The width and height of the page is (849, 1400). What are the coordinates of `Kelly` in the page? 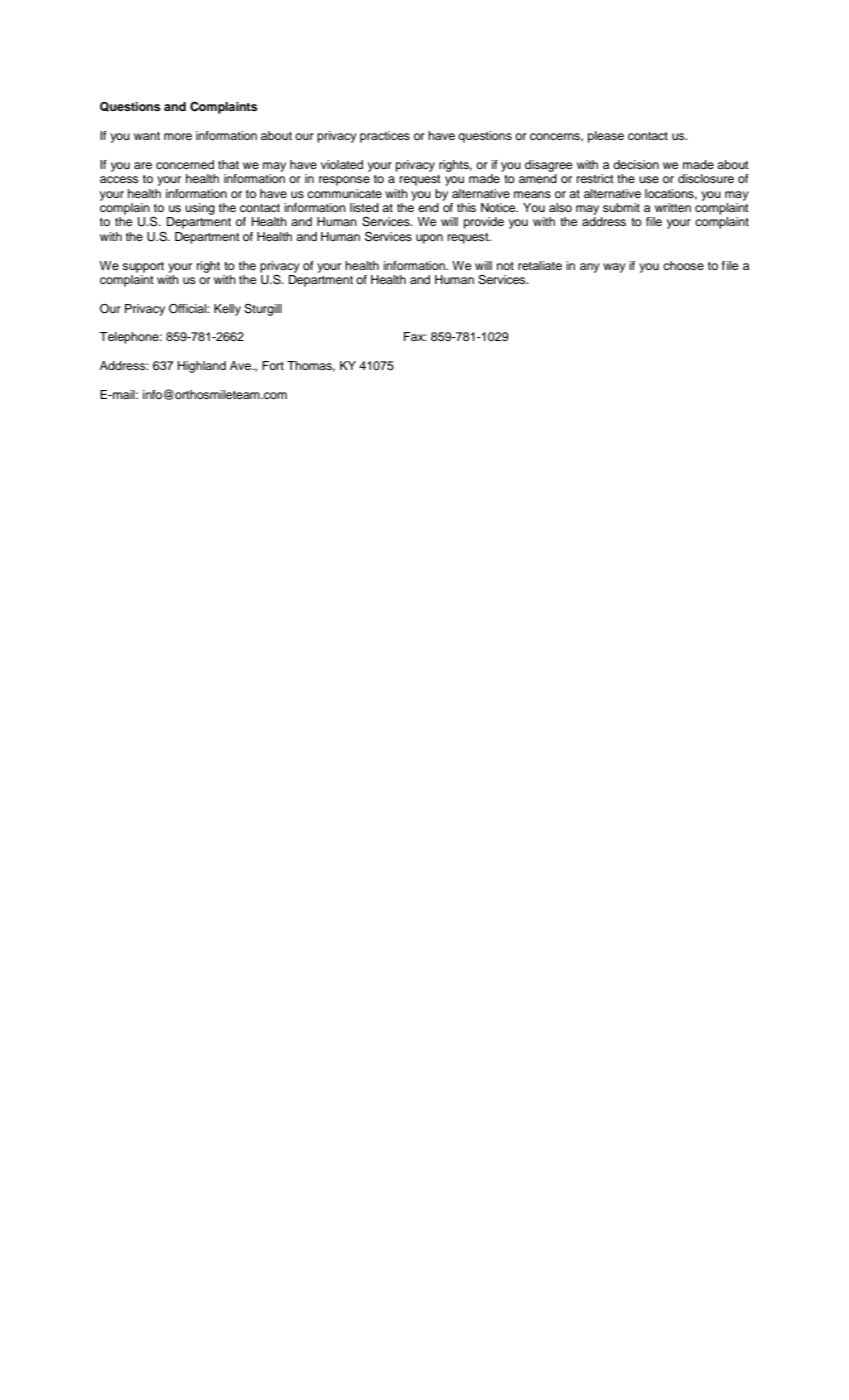 It's located at (227, 310).
